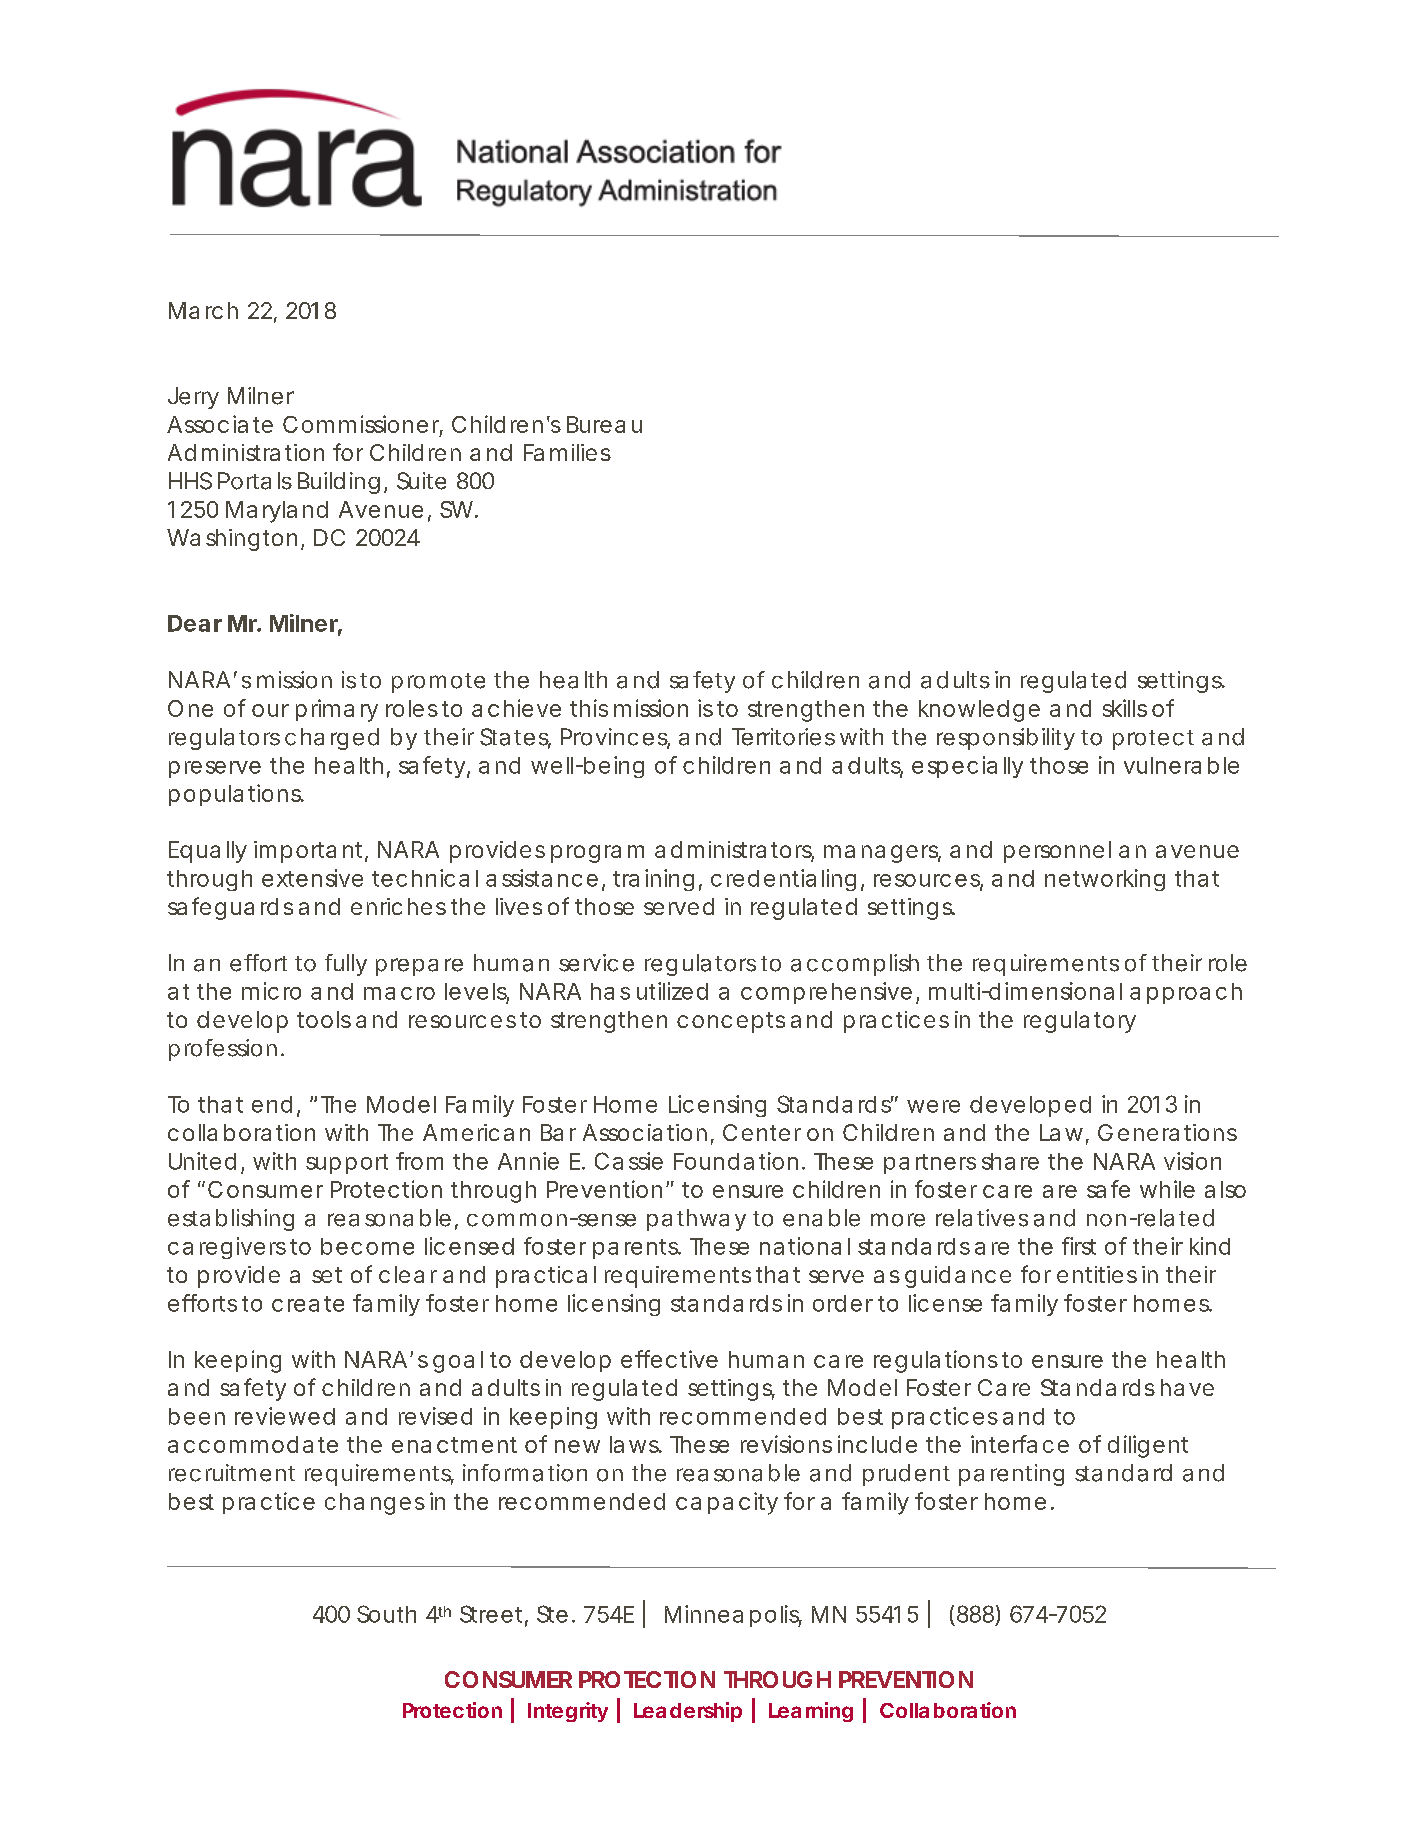 The width and height of the screenshot is (1418, 1835). Describe the element at coordinates (375, 1504) in the screenshot. I see `changes` at that location.
